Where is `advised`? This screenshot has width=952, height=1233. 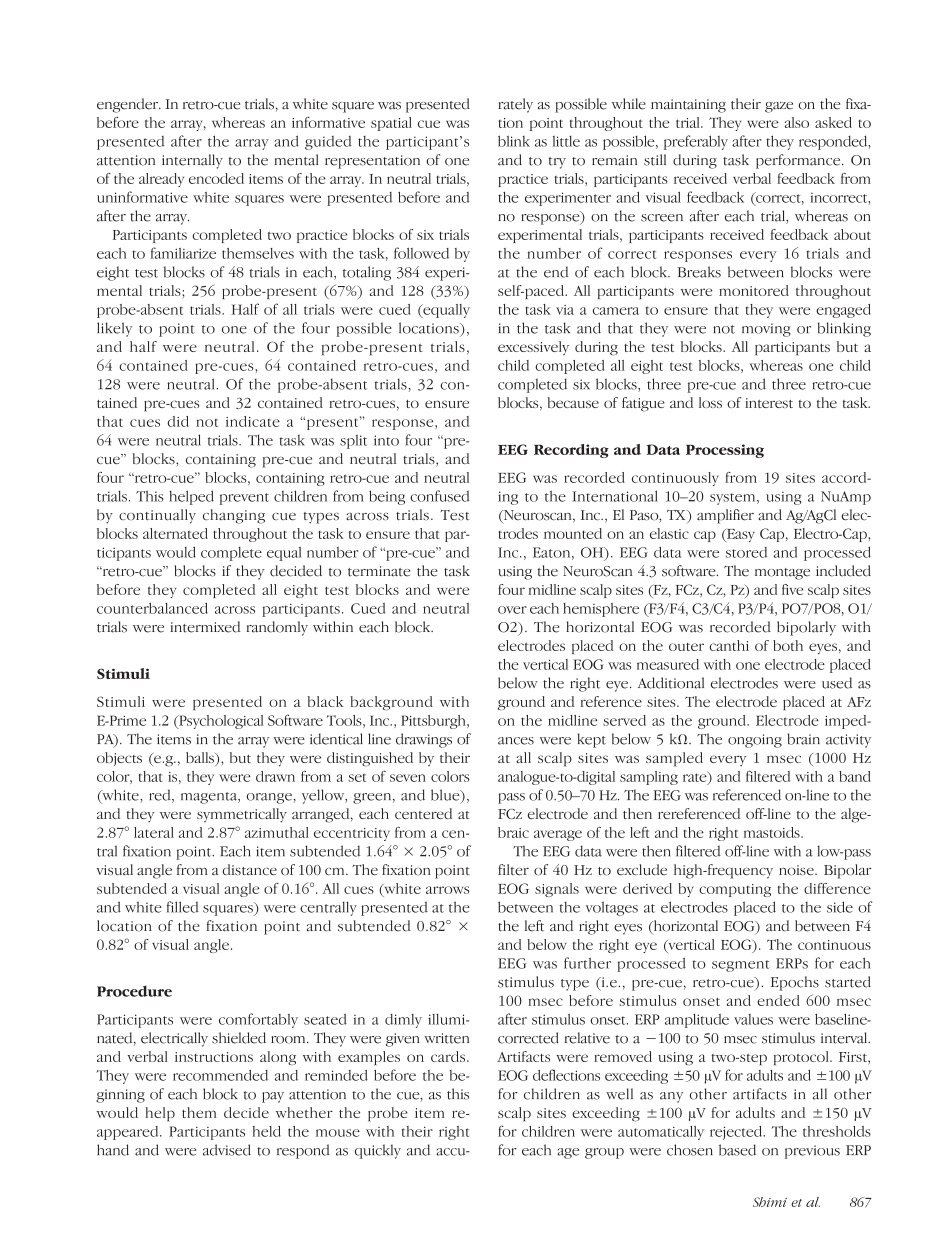
advised is located at coordinates (227, 1150).
